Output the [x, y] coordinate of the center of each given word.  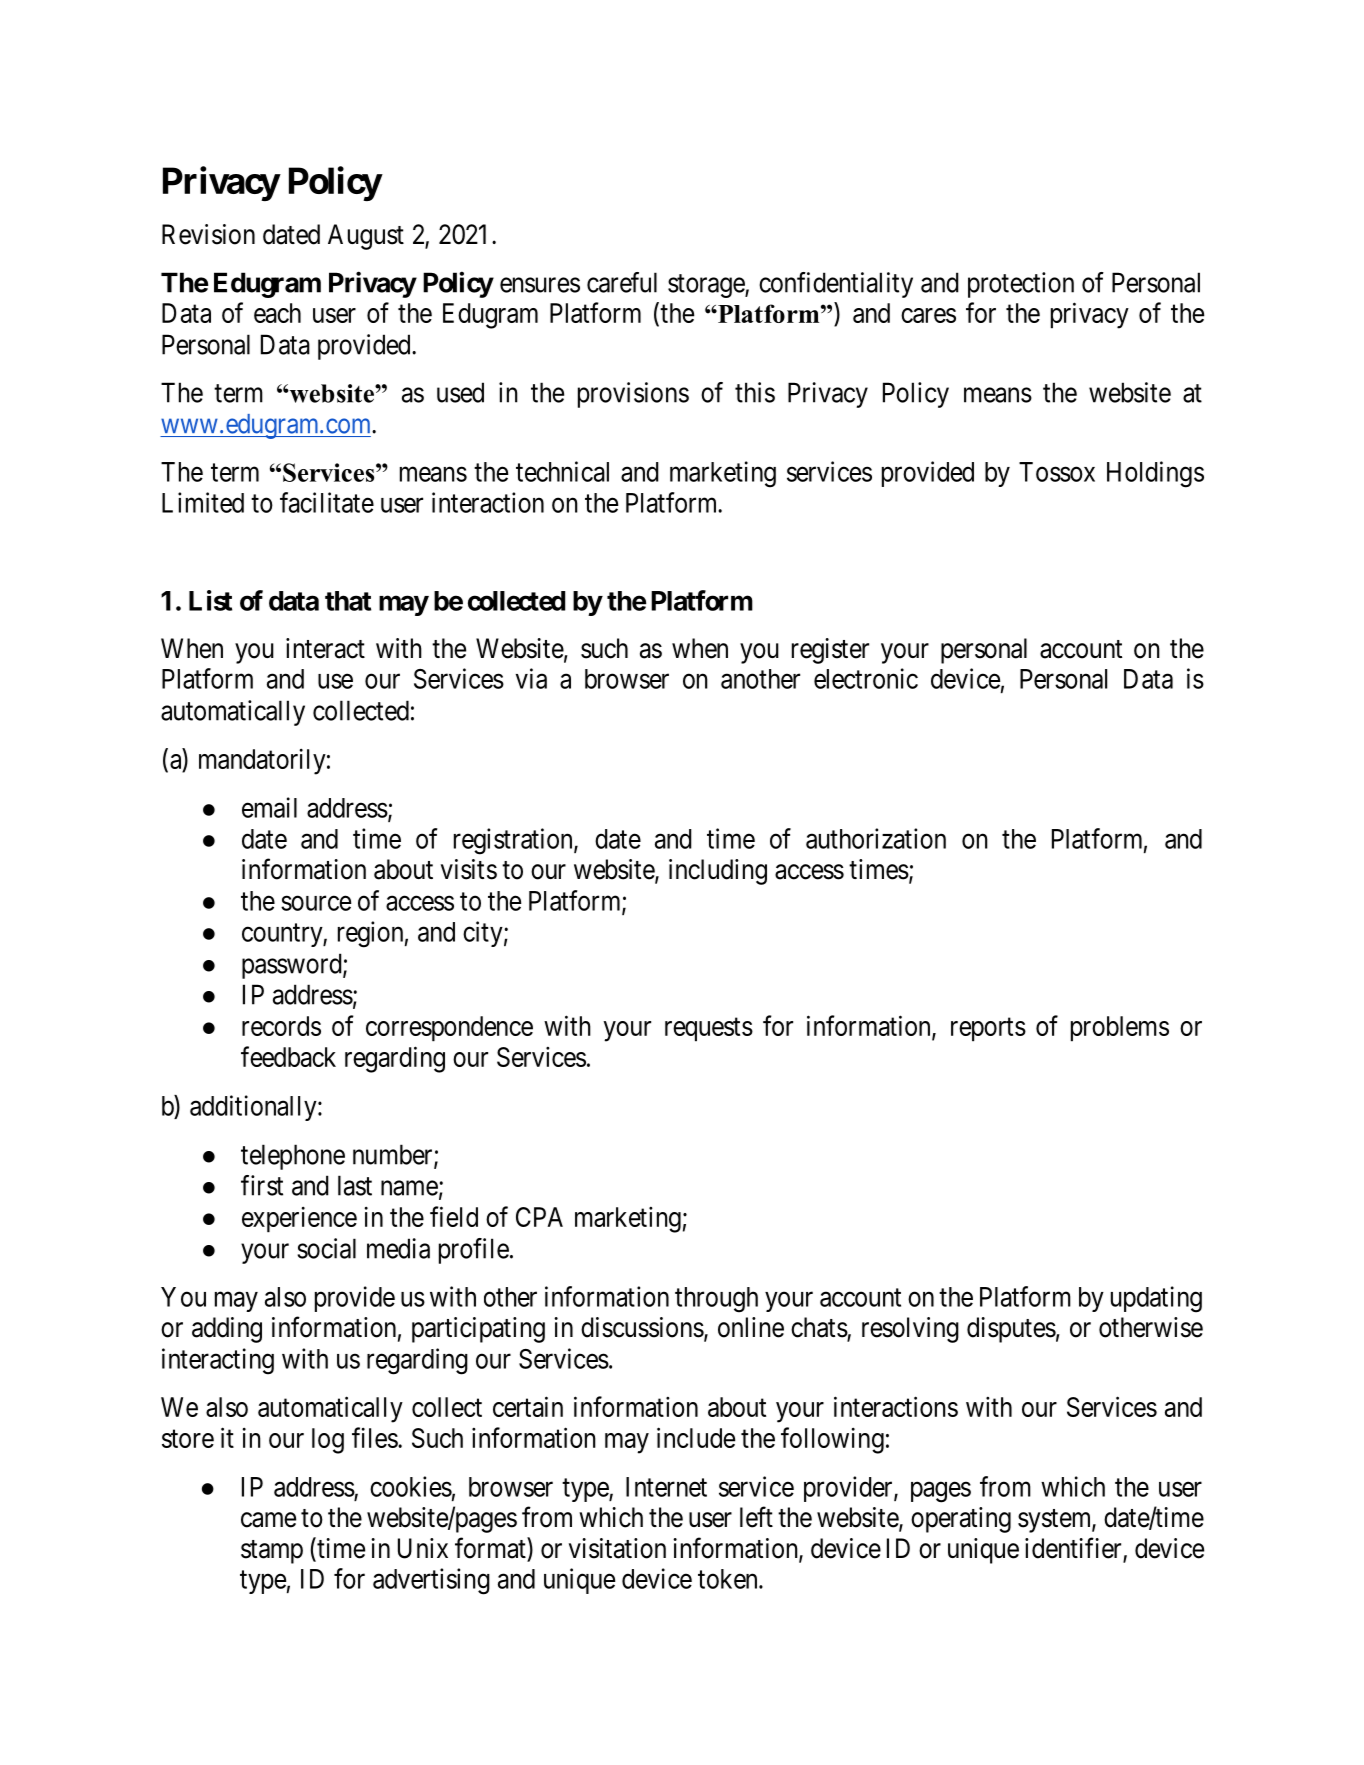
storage [707, 286]
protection [1021, 285]
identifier [1074, 1549]
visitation [617, 1548]
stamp [272, 1552]
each [277, 313]
